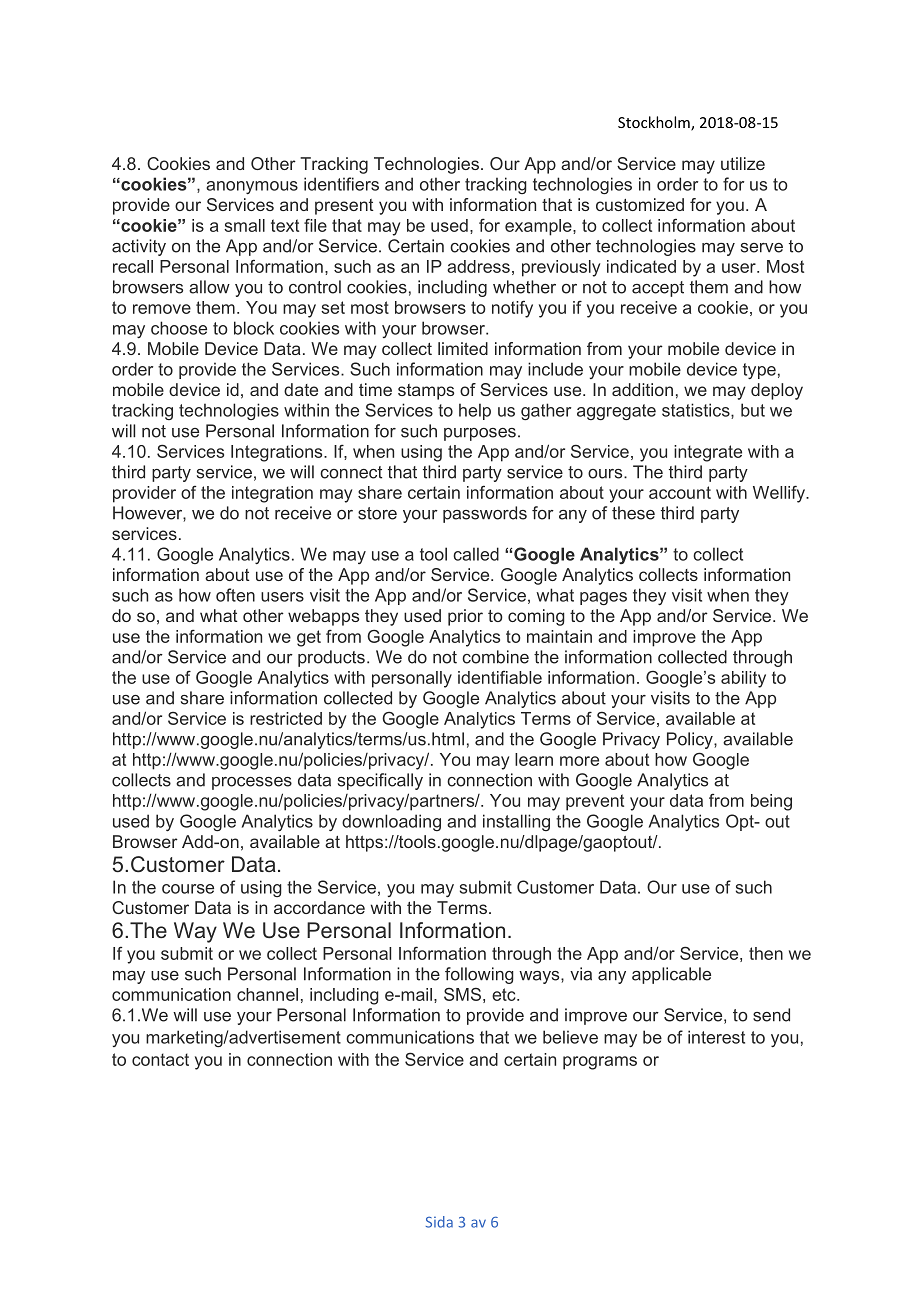  I want to click on often, so click(235, 595).
